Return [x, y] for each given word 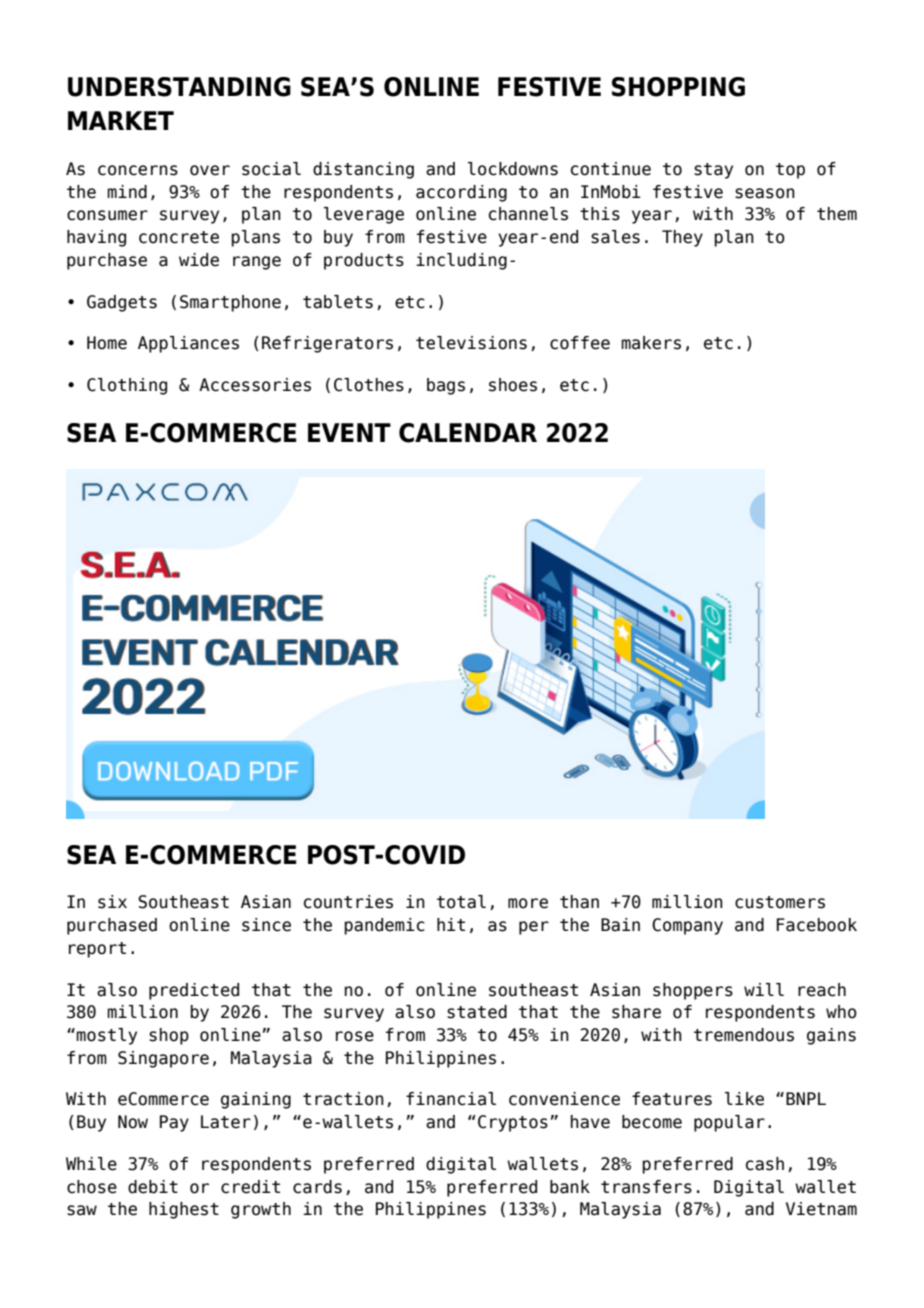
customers [780, 902]
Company [687, 926]
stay [713, 171]
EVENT [349, 432]
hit [451, 924]
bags [446, 386]
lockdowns [513, 169]
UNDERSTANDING [179, 87]
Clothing [127, 386]
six [112, 902]
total [461, 902]
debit [153, 1187]
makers [651, 343]
